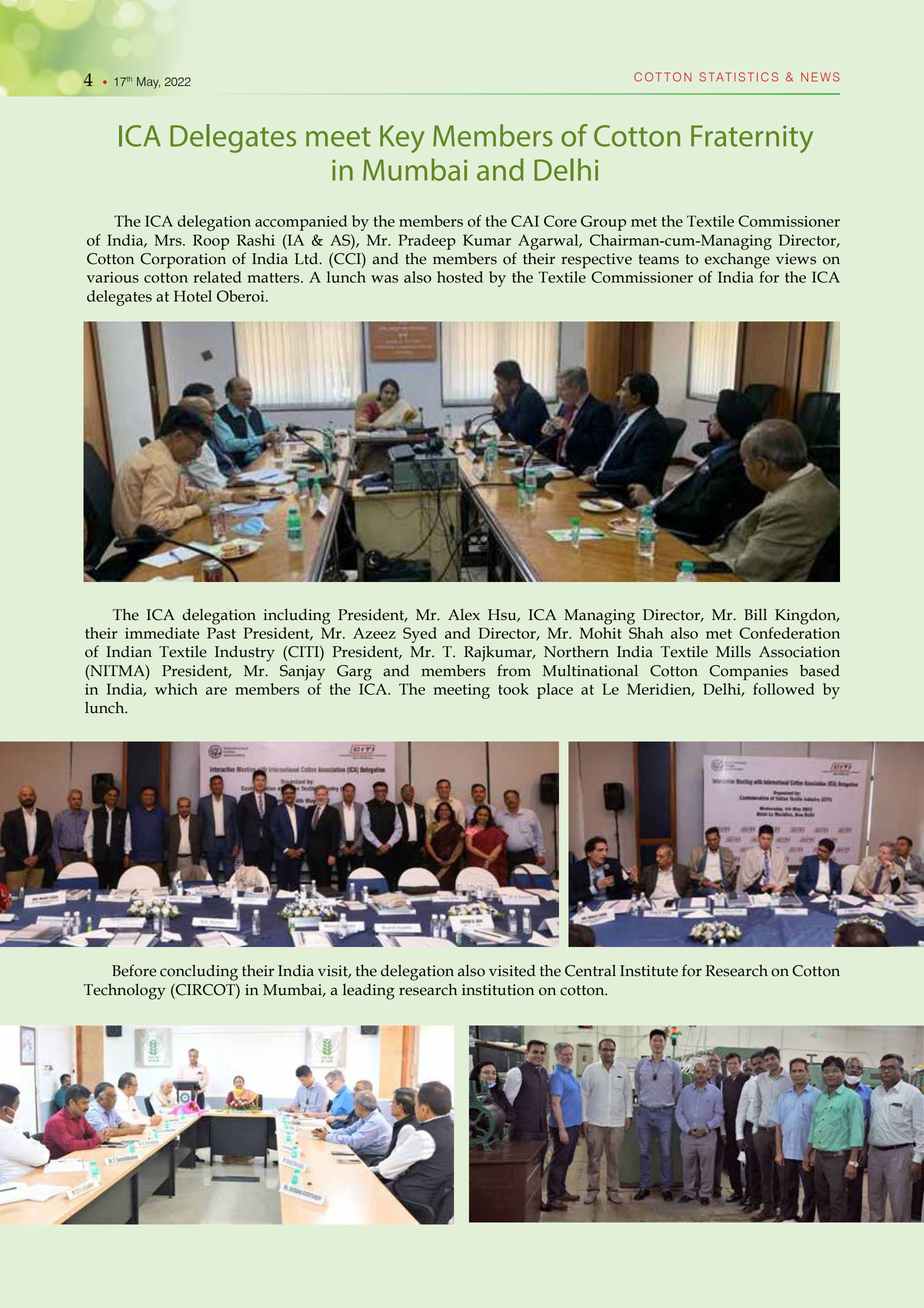 Image resolution: width=924 pixels, height=1308 pixels. What do you see at coordinates (752, 139) in the image?
I see `Fraternity` at bounding box center [752, 139].
